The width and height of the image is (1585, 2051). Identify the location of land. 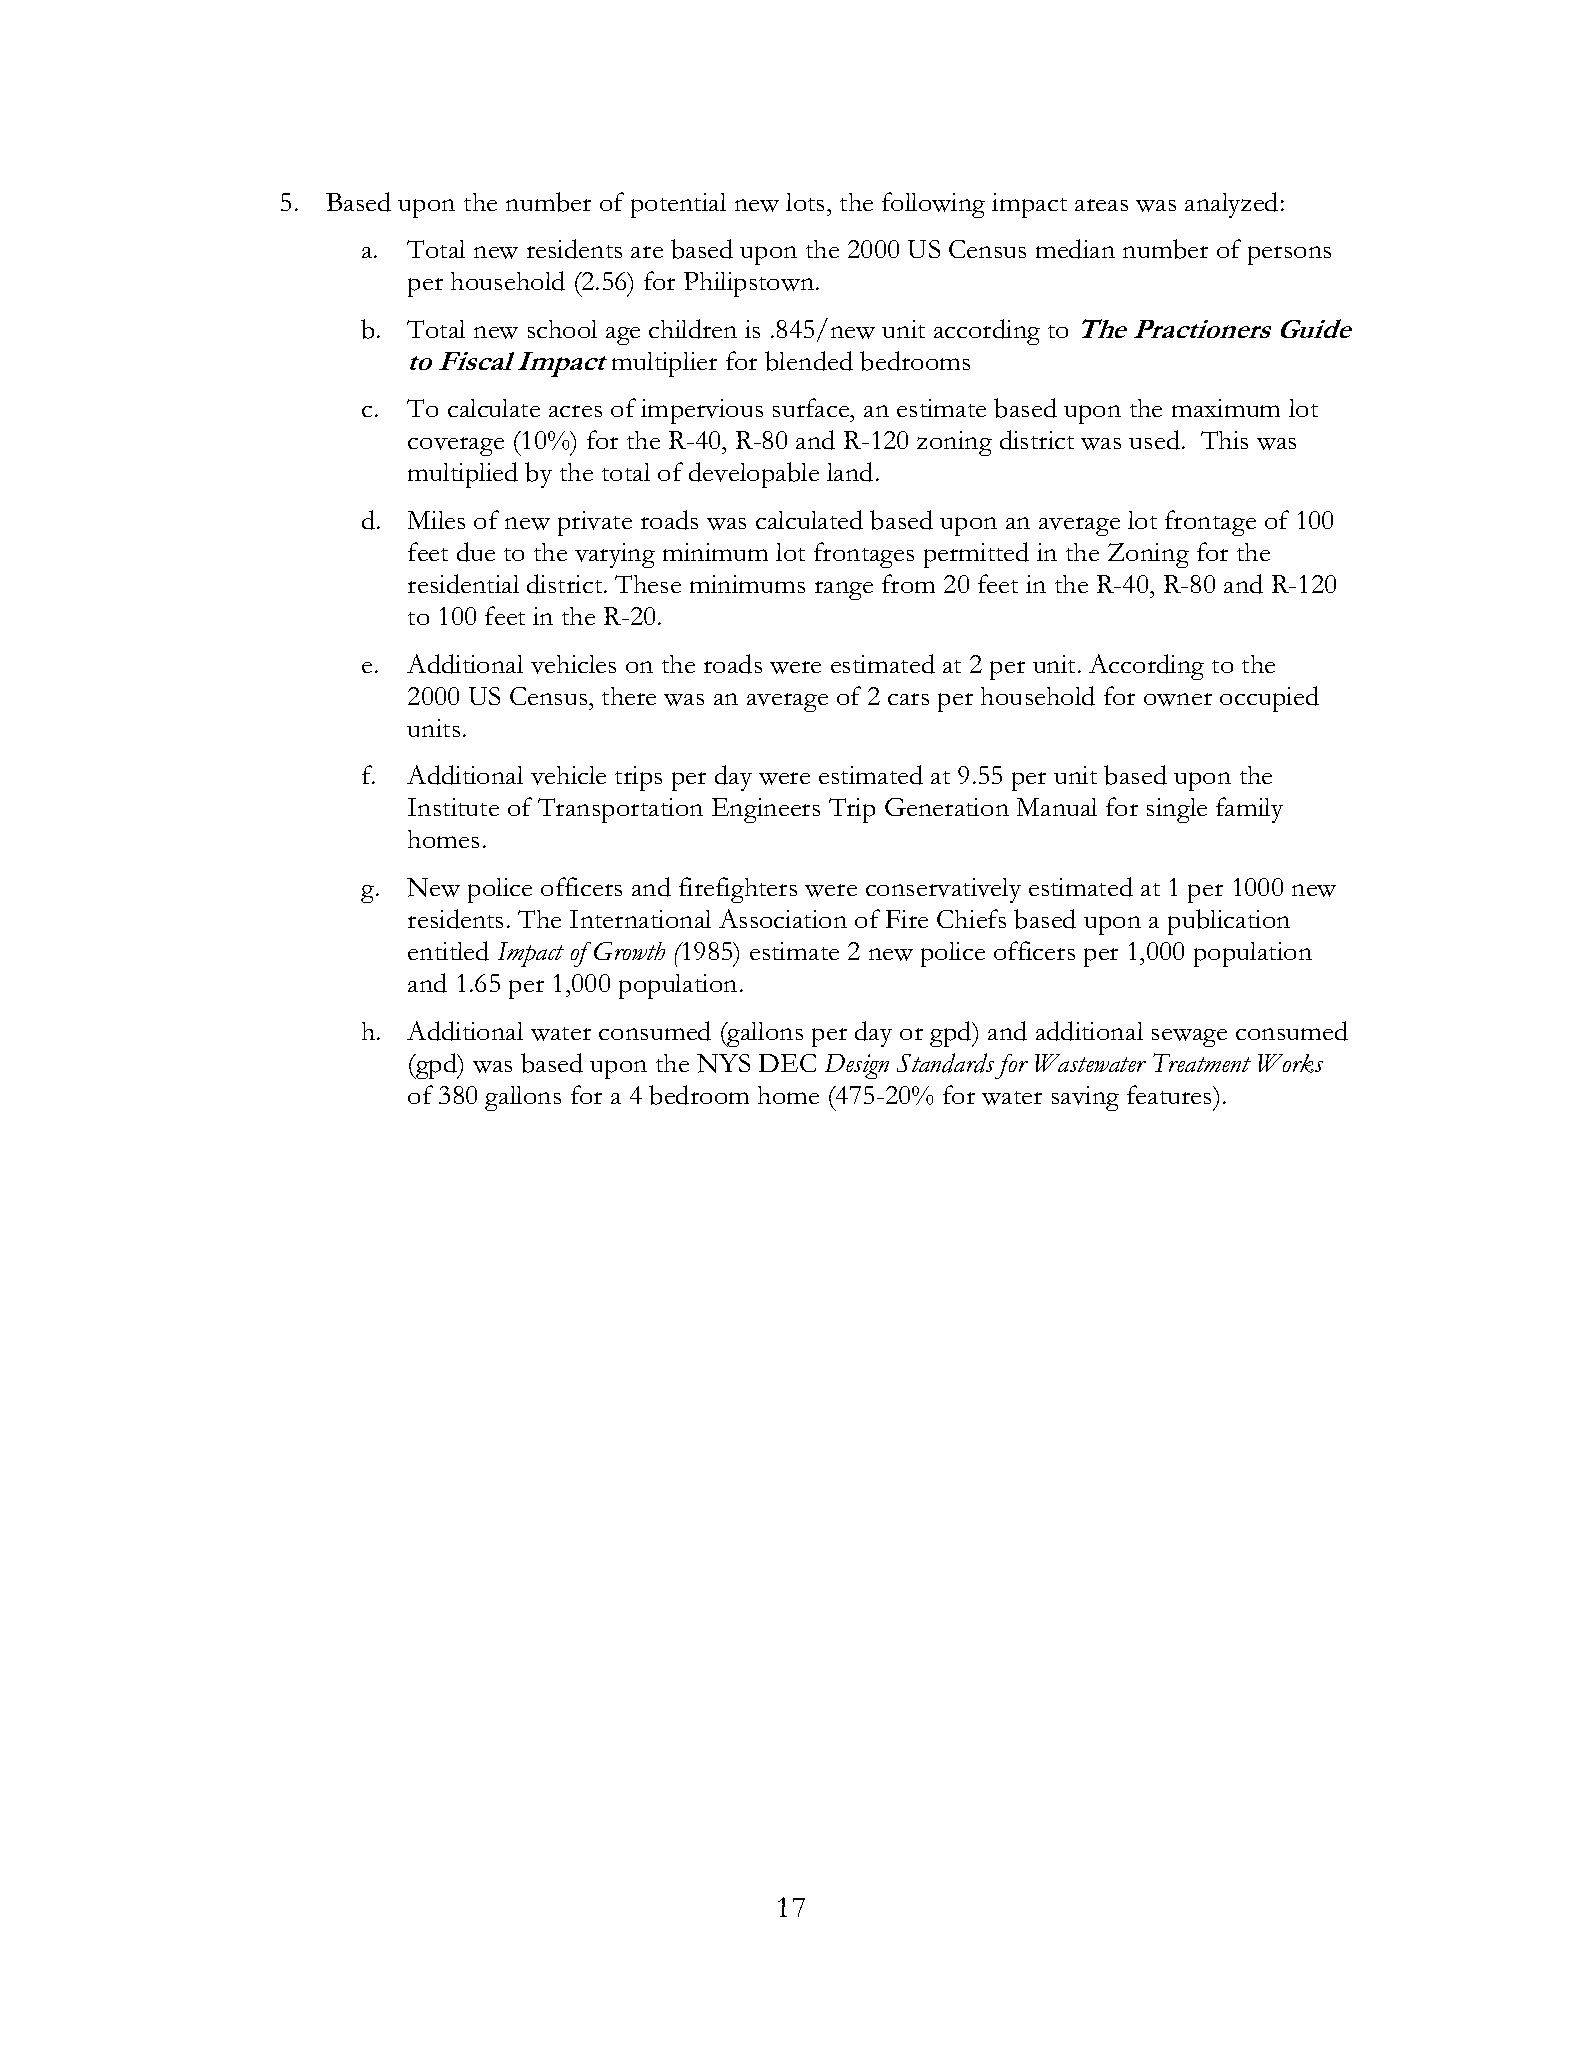
(850, 472).
